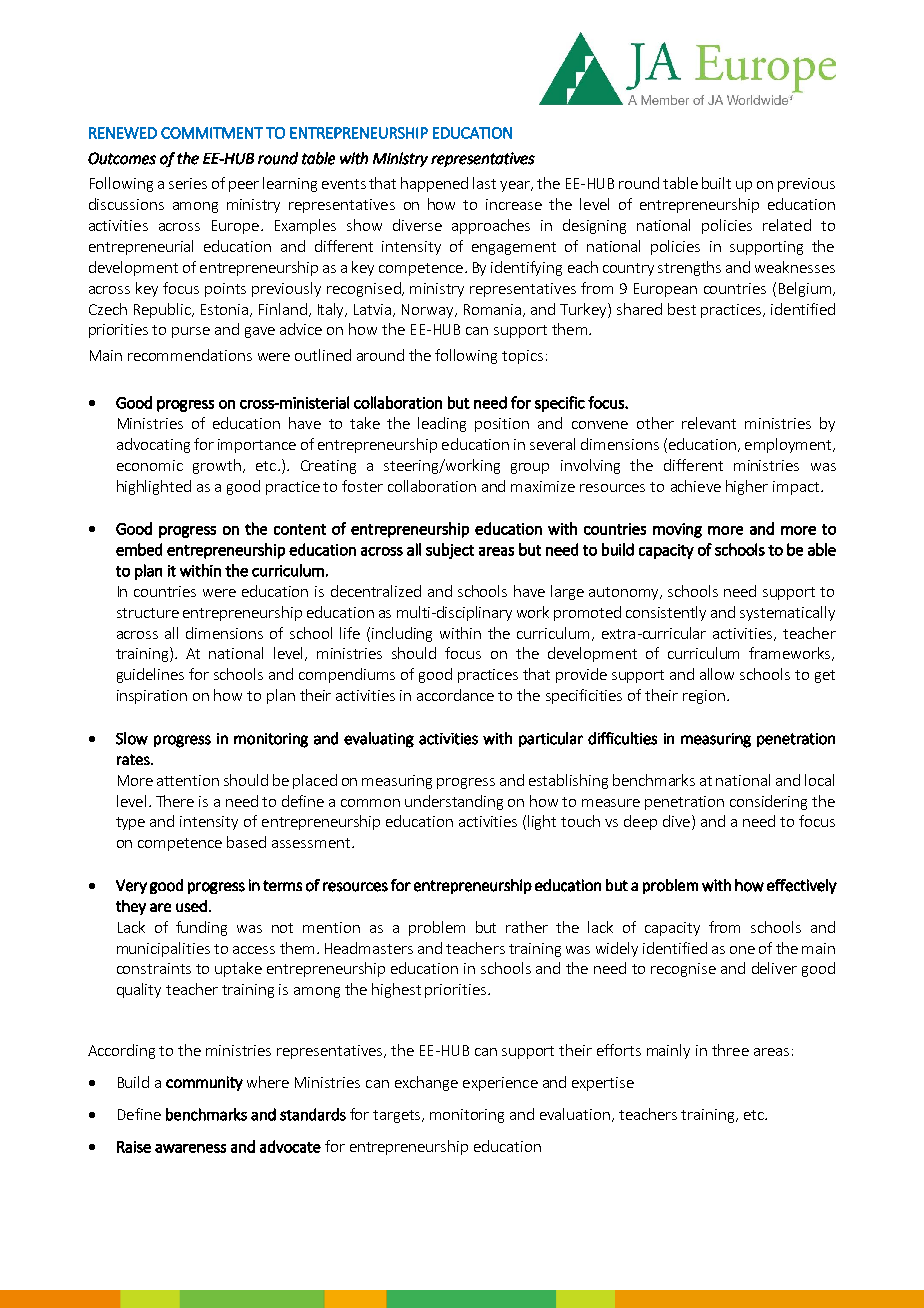  What do you see at coordinates (716, 183) in the document?
I see `built` at bounding box center [716, 183].
